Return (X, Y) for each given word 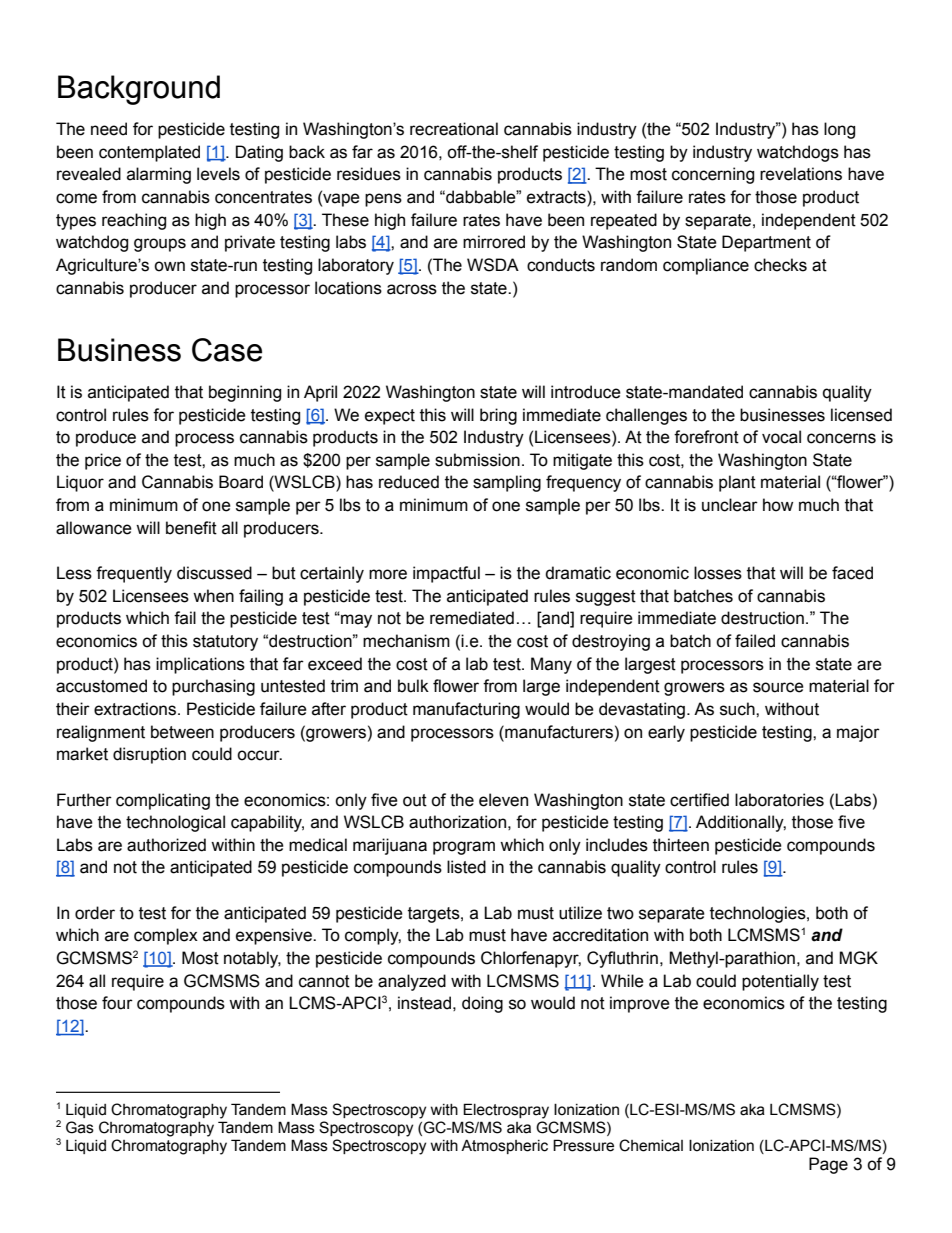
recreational (454, 129)
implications (200, 665)
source (778, 687)
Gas (80, 1127)
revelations (801, 174)
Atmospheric (504, 1146)
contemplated (149, 153)
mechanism (406, 641)
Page (828, 1165)
